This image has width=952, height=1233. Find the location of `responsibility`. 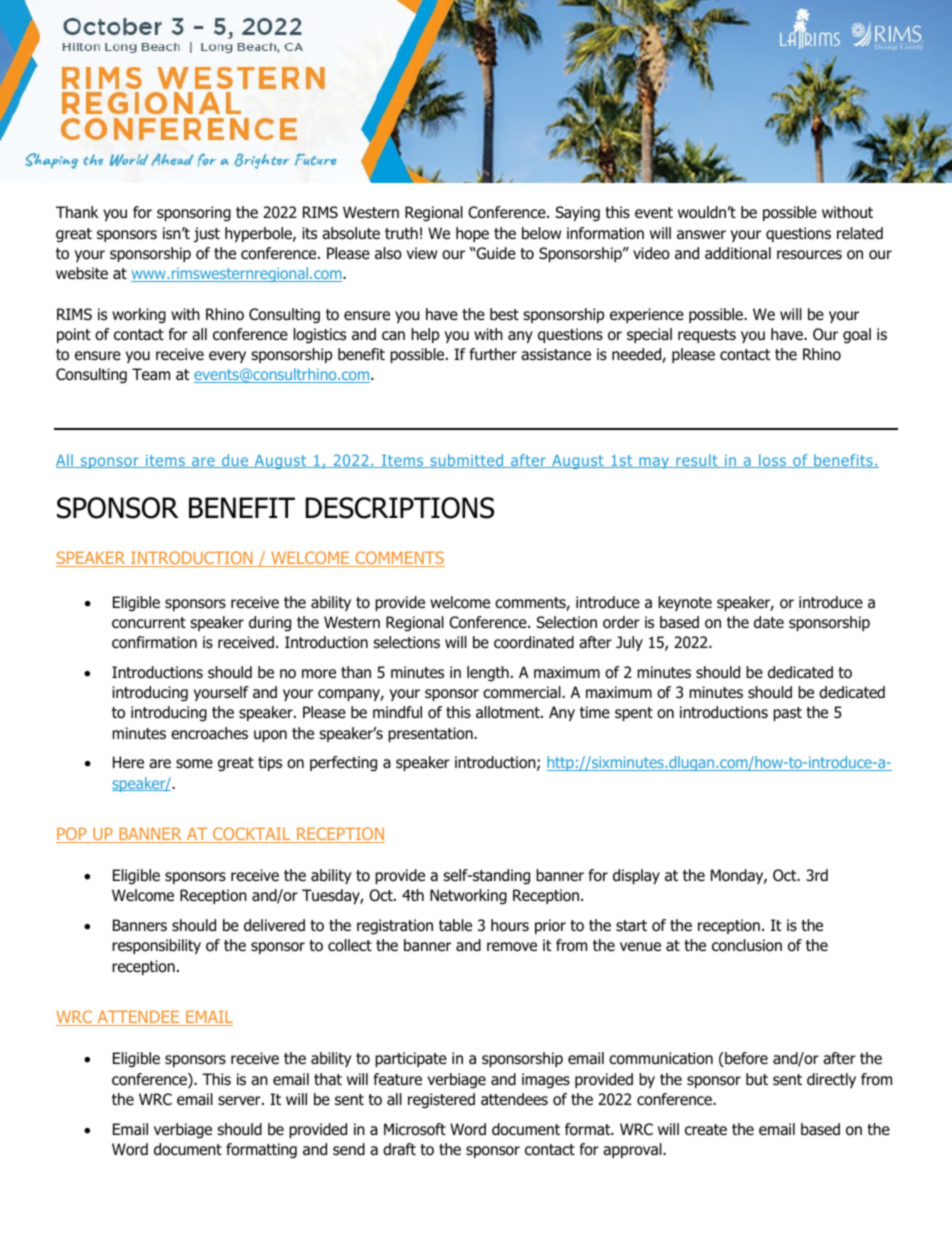

responsibility is located at coordinates (156, 946).
